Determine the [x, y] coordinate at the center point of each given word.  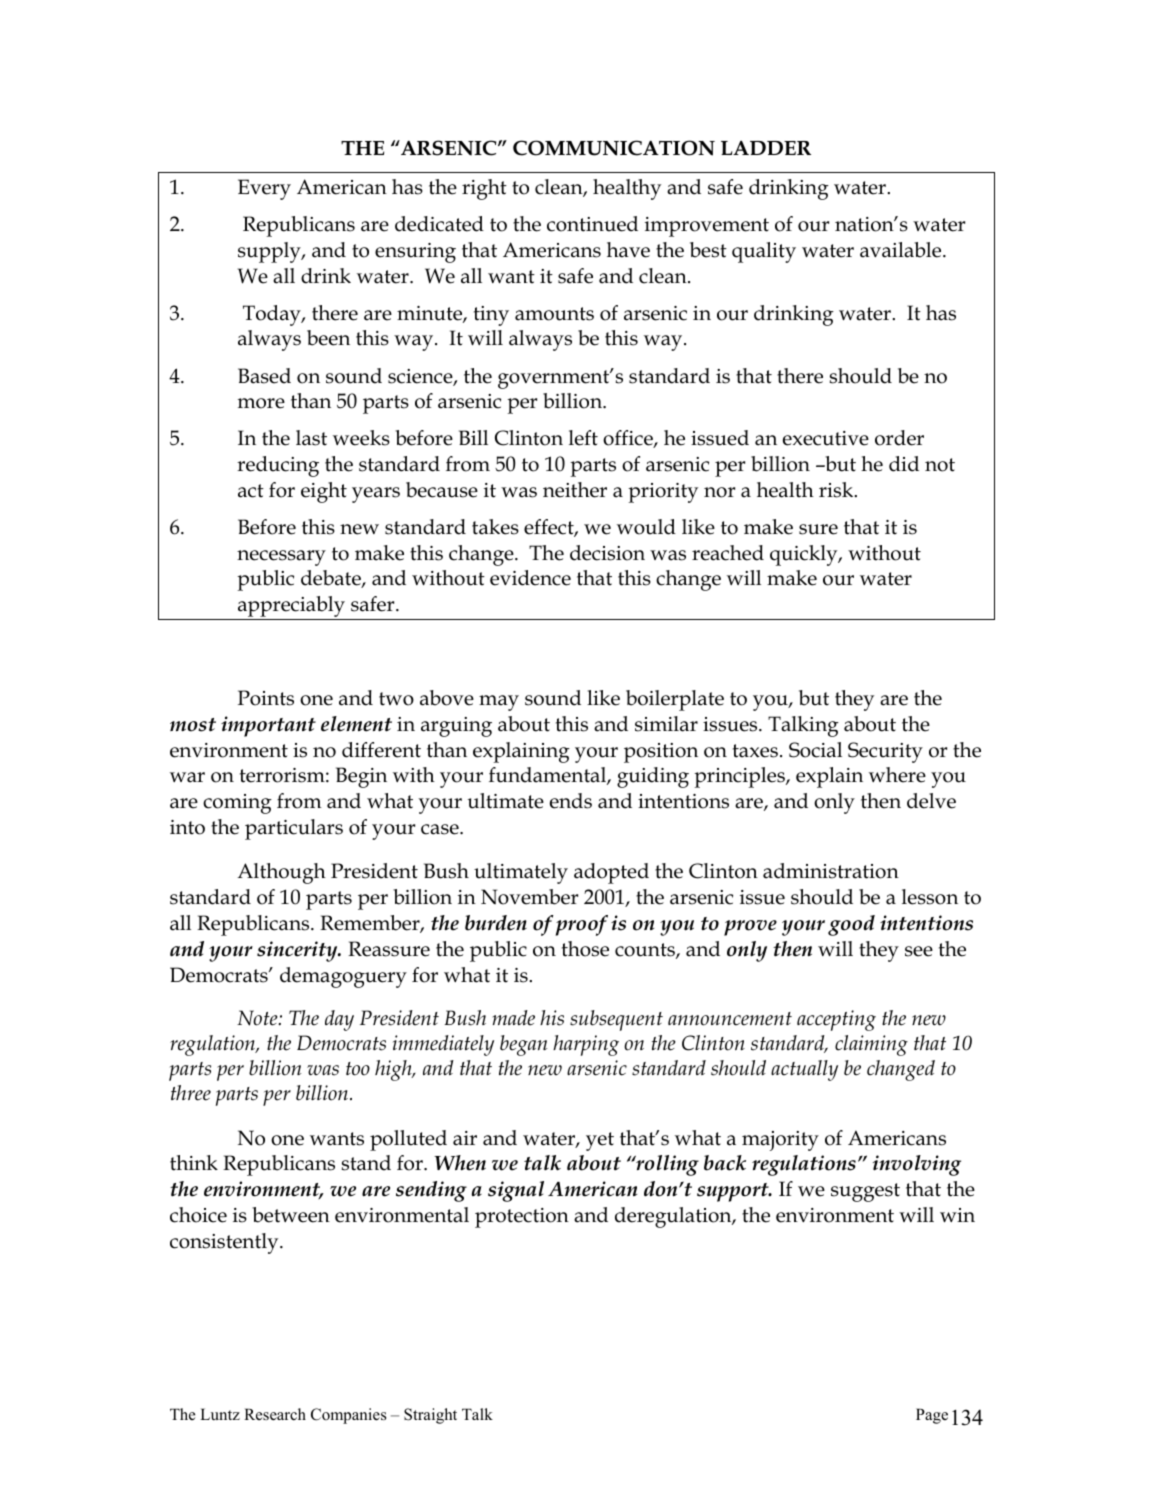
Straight [430, 1416]
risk [837, 490]
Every [264, 189]
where [897, 775]
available [902, 250]
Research [275, 1414]
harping [586, 1045]
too [358, 1069]
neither [575, 490]
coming [237, 804]
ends [571, 801]
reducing [278, 466]
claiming [871, 1045]
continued [592, 224]
